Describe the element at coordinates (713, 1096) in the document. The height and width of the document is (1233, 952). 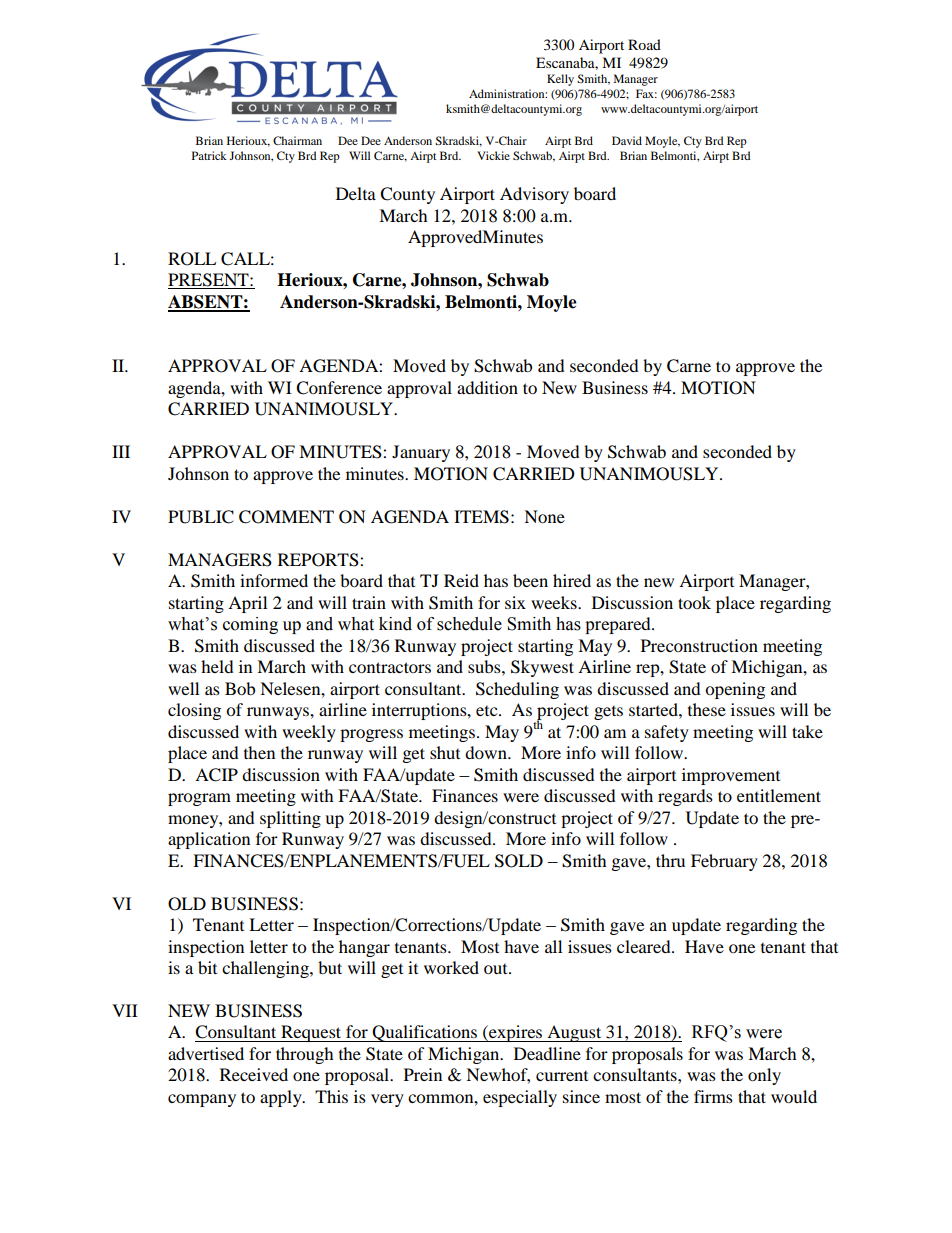
I see `firms` at that location.
